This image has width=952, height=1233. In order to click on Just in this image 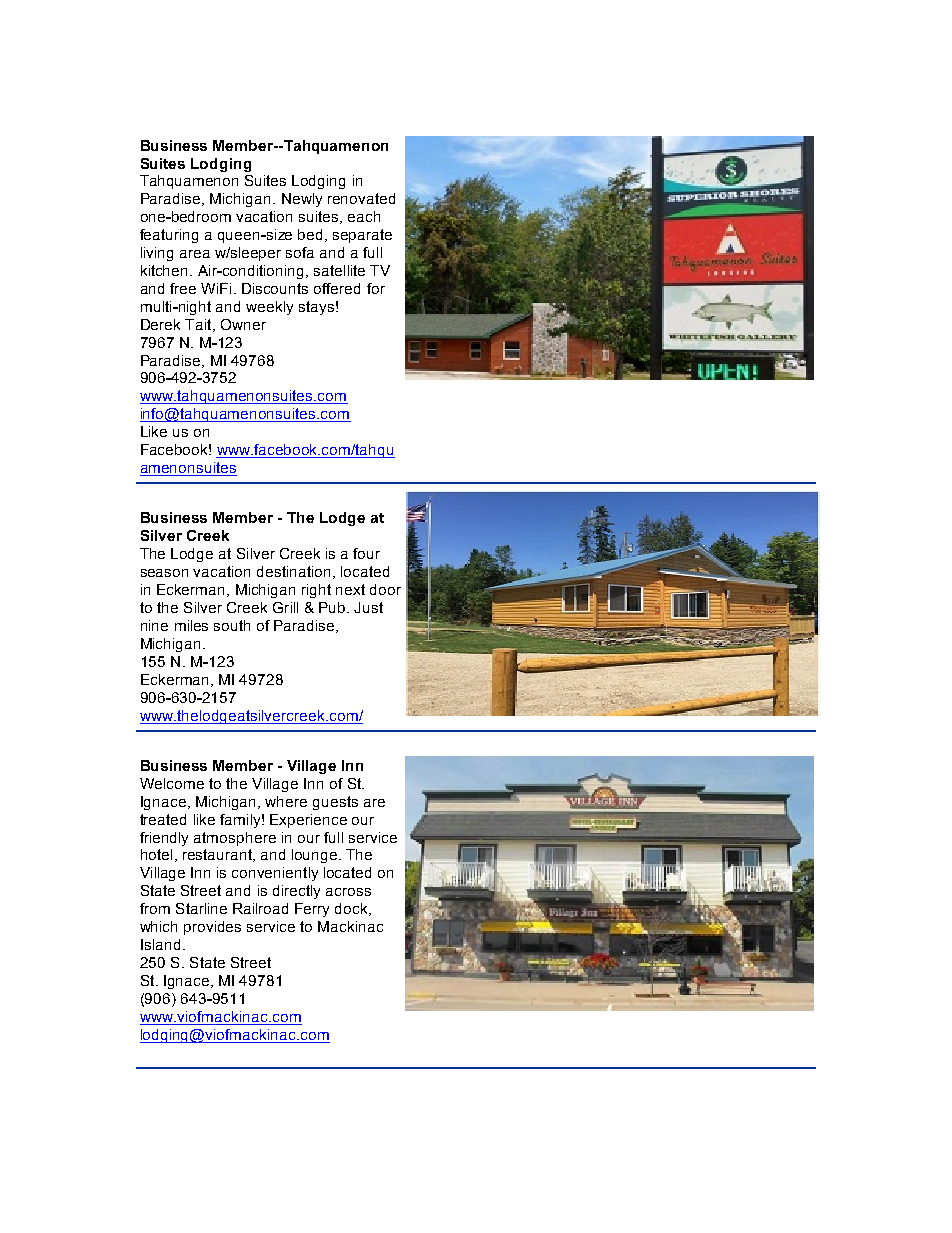, I will do `click(368, 607)`.
